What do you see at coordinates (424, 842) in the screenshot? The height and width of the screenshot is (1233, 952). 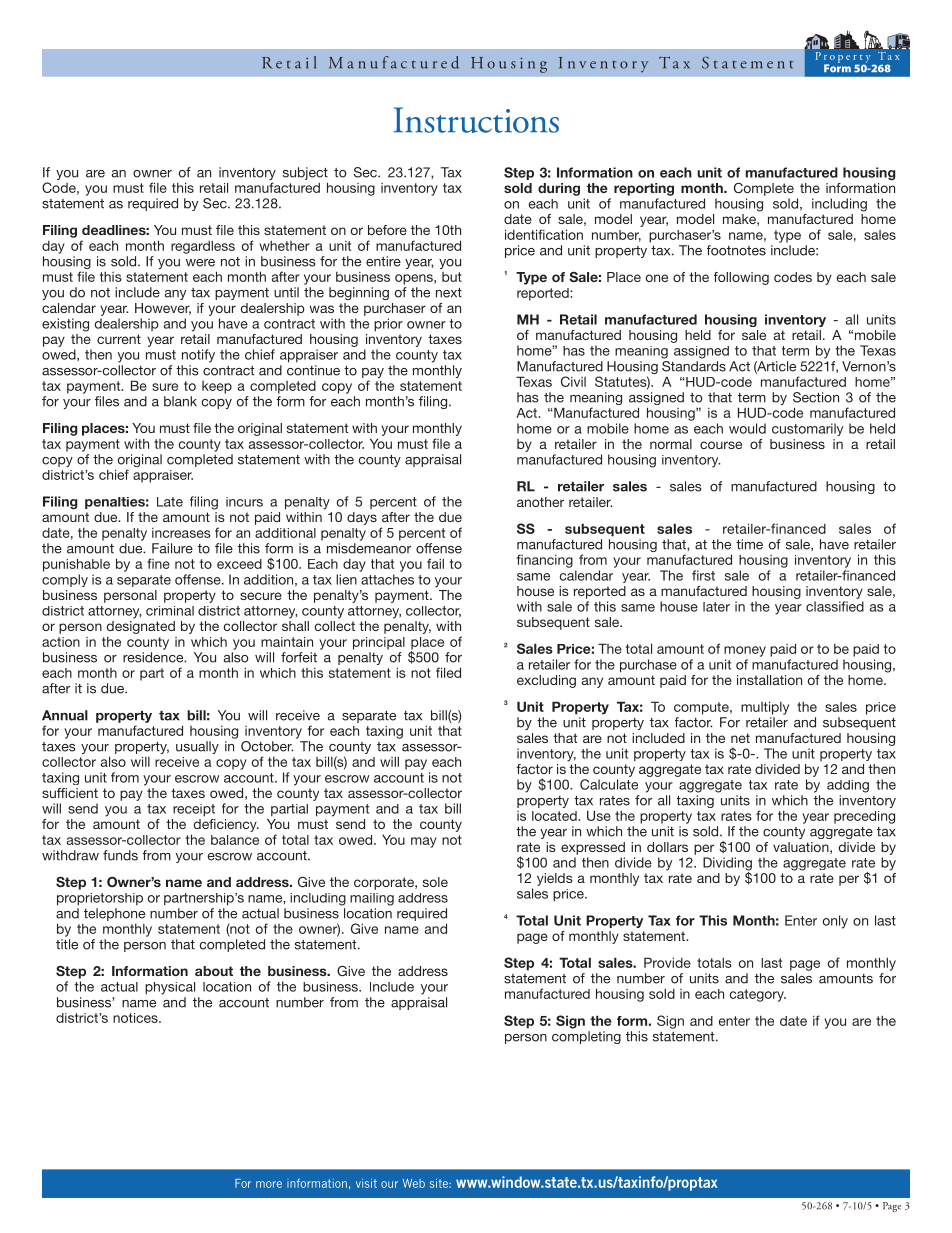 I see `may` at bounding box center [424, 842].
